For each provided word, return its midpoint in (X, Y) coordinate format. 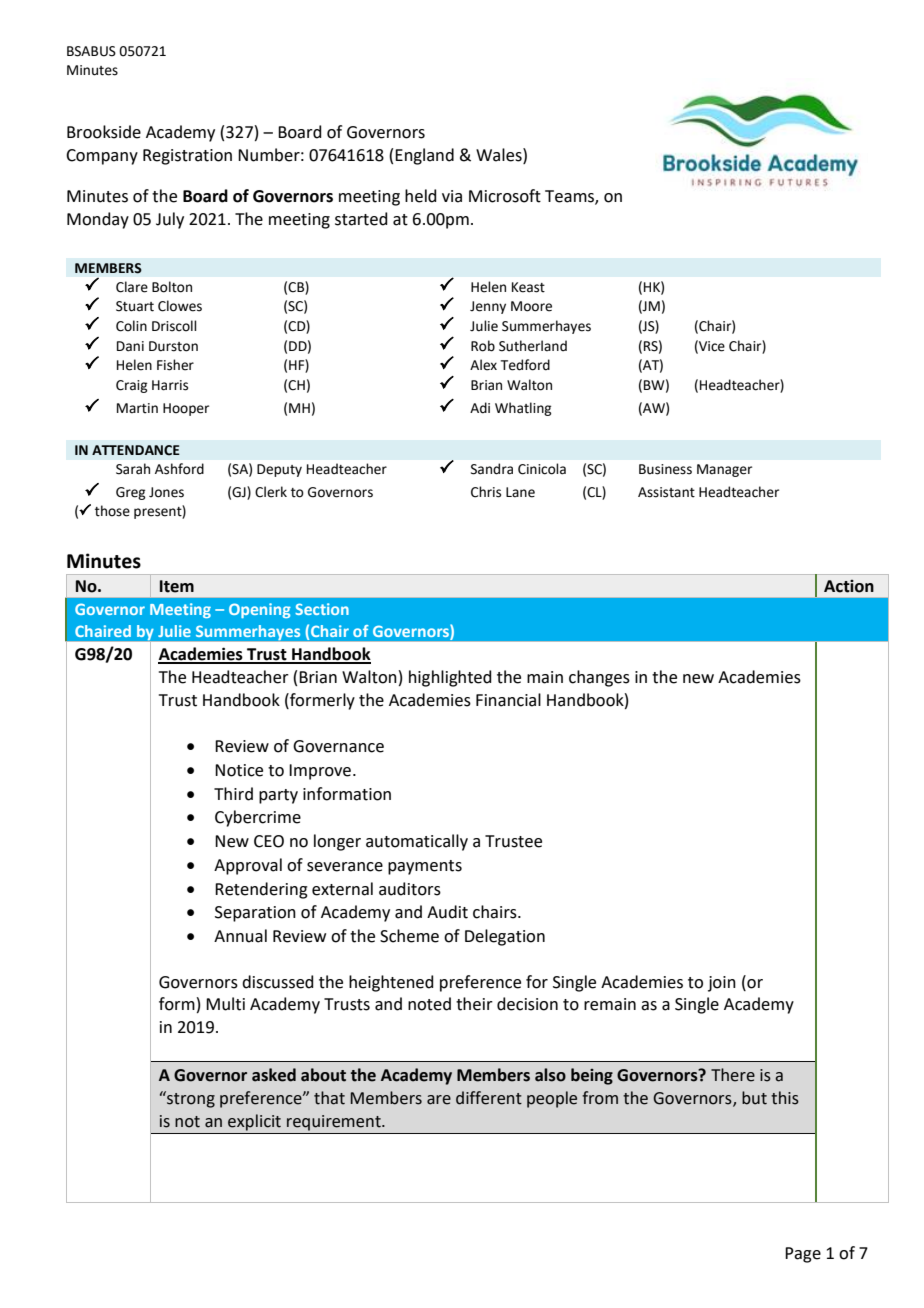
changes (599, 678)
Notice (239, 770)
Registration (187, 157)
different (489, 1098)
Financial (508, 700)
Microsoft (505, 196)
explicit (254, 1122)
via (452, 196)
